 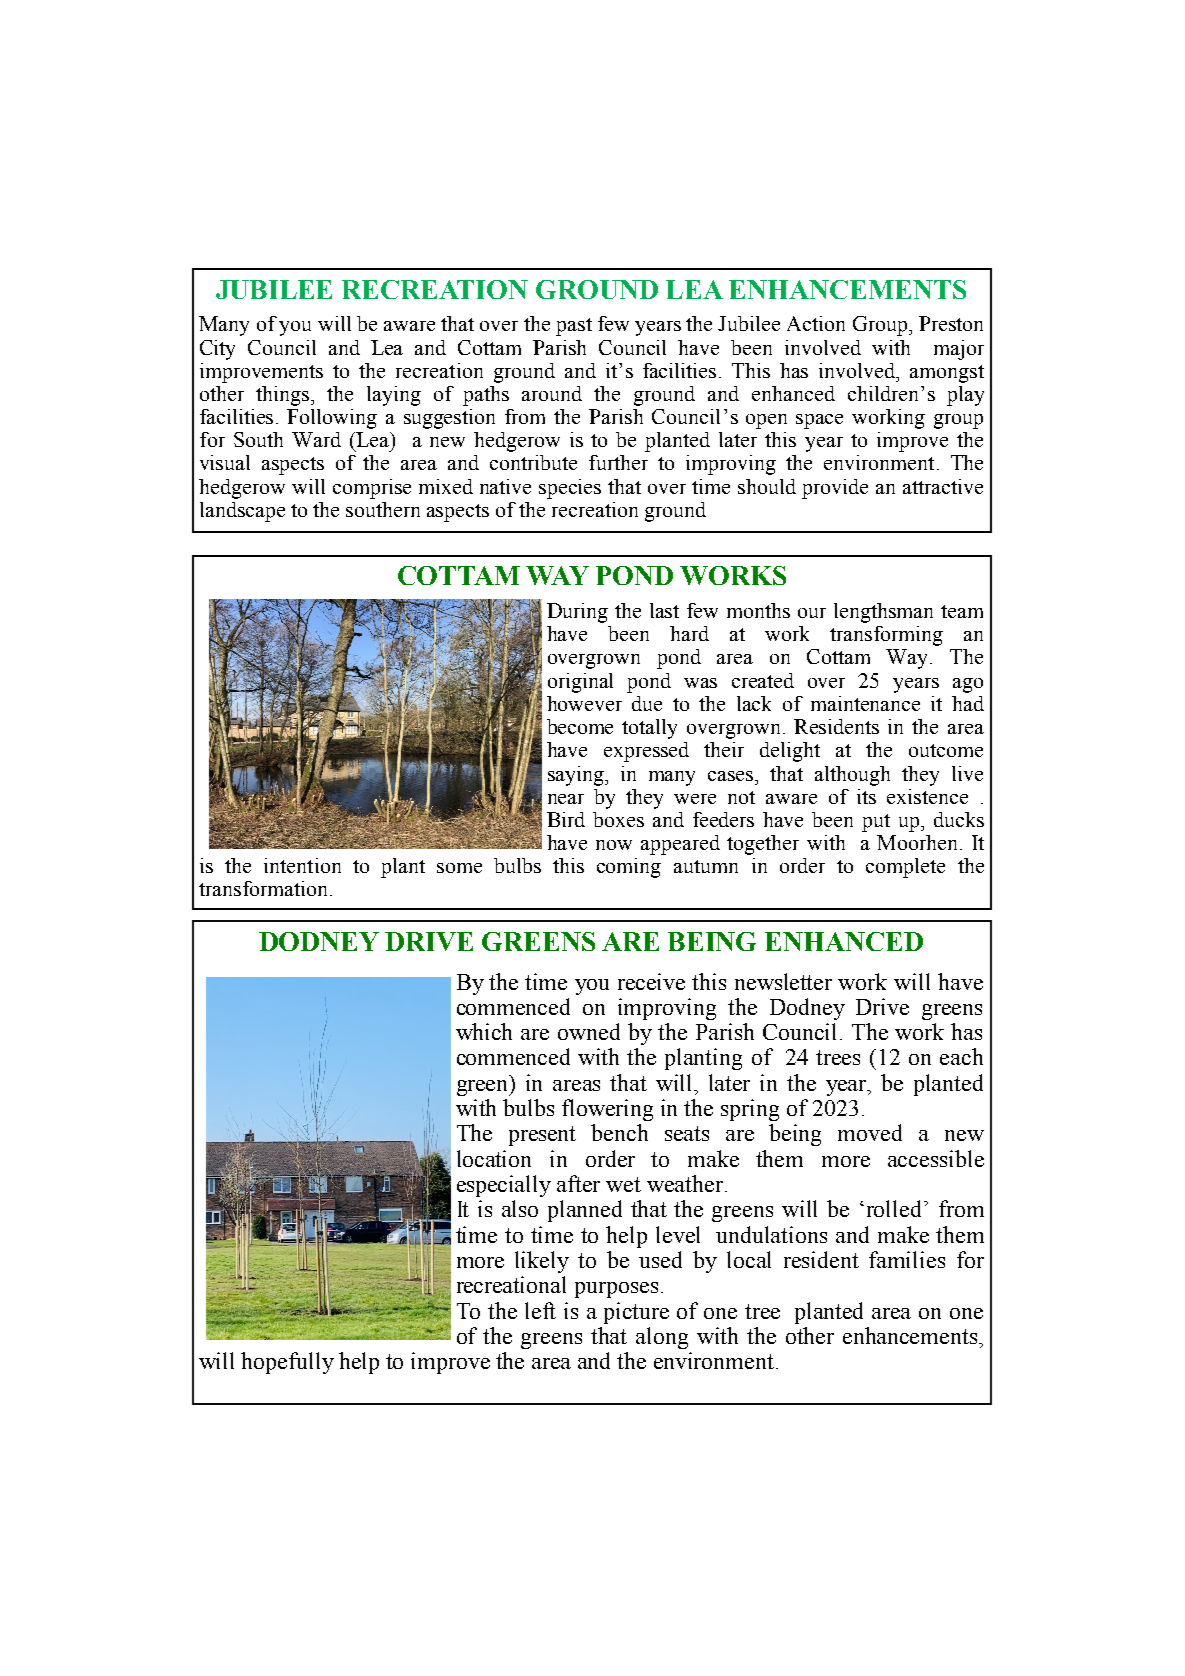 I want to click on families, so click(x=907, y=1259).
